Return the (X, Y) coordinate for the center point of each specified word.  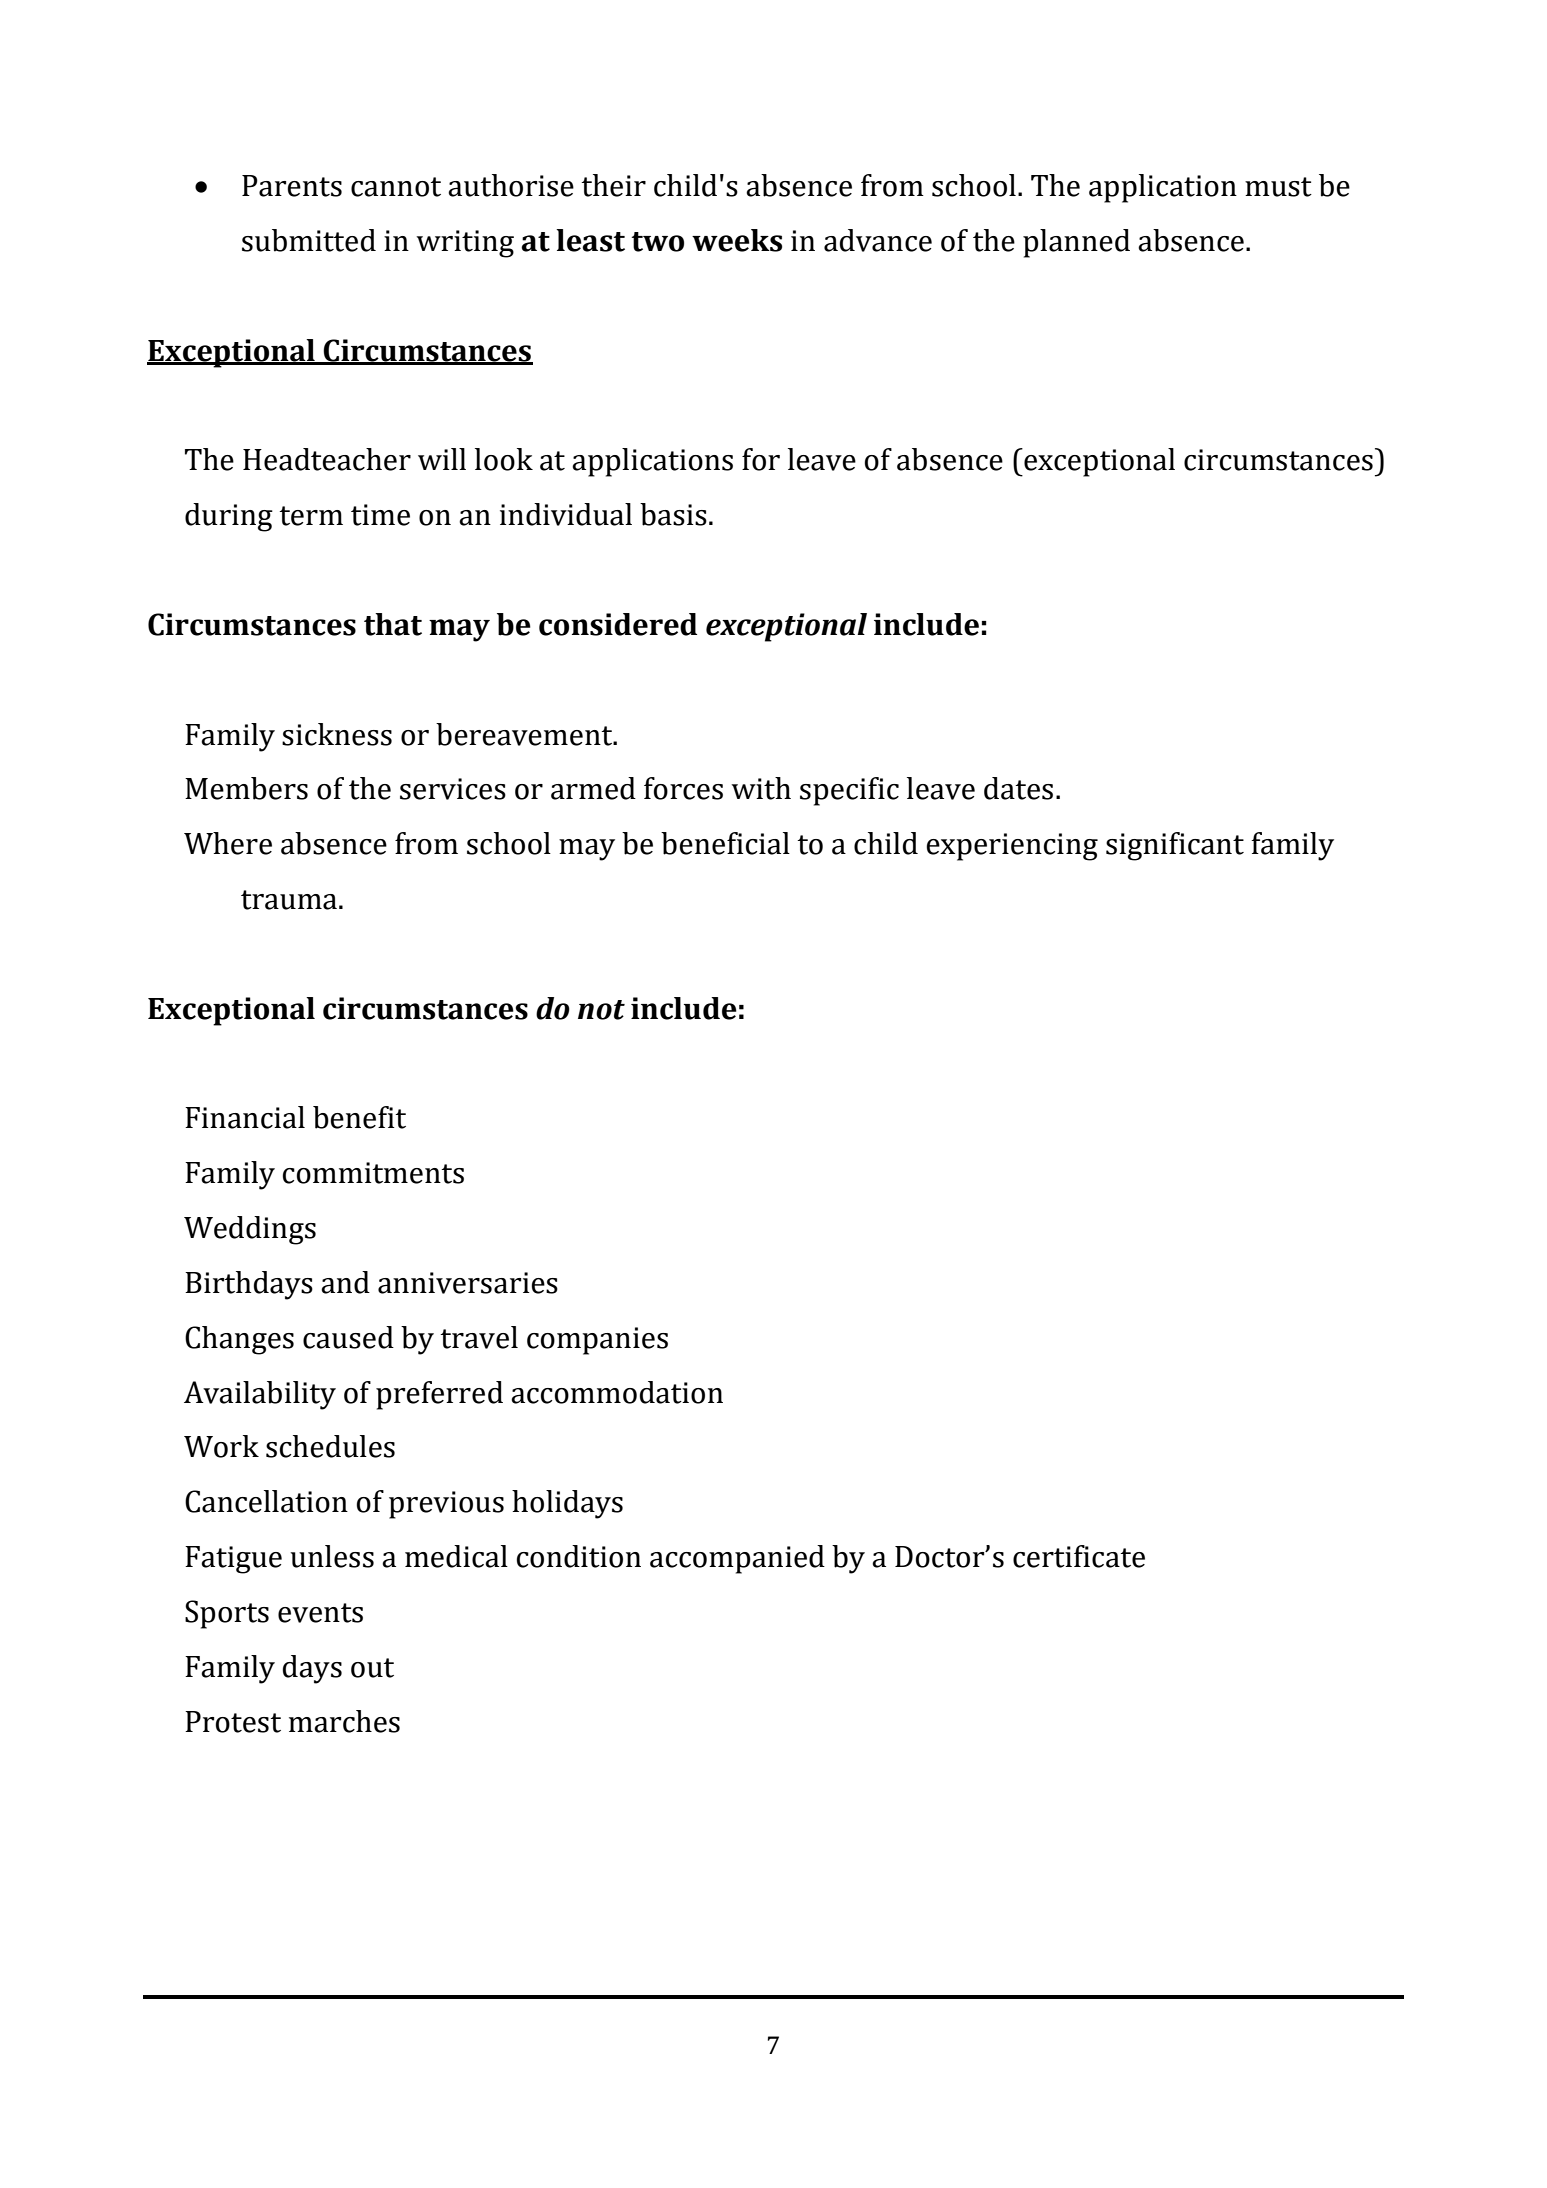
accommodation (617, 1392)
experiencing (1012, 847)
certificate (1079, 1556)
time (380, 515)
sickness (337, 734)
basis (673, 514)
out (372, 1668)
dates (1018, 788)
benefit (359, 1117)
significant (1175, 846)
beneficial (725, 843)
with (761, 788)
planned (1076, 243)
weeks (737, 240)
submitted (309, 240)
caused (348, 1337)
